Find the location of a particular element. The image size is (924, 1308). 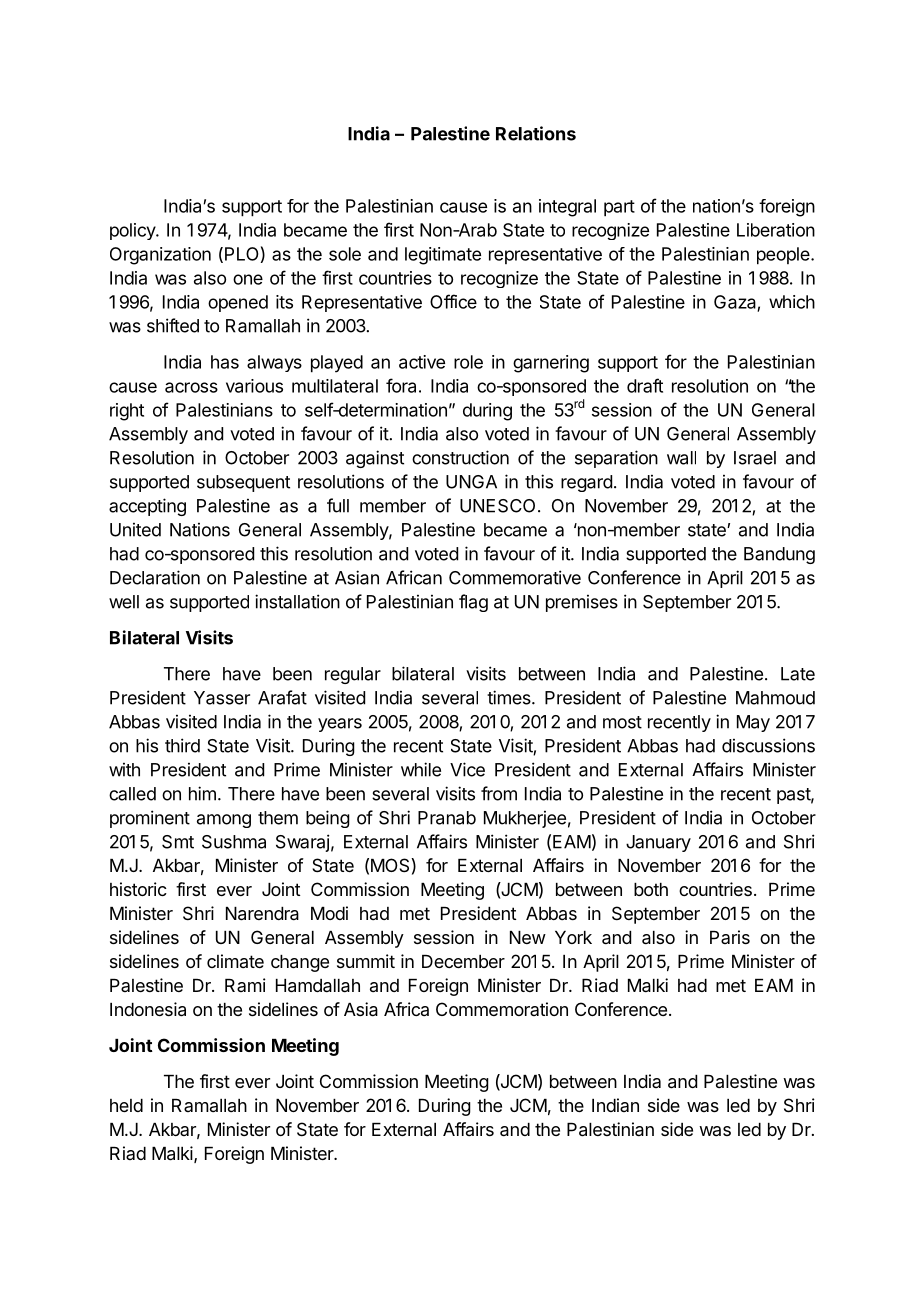

wall is located at coordinates (681, 458).
